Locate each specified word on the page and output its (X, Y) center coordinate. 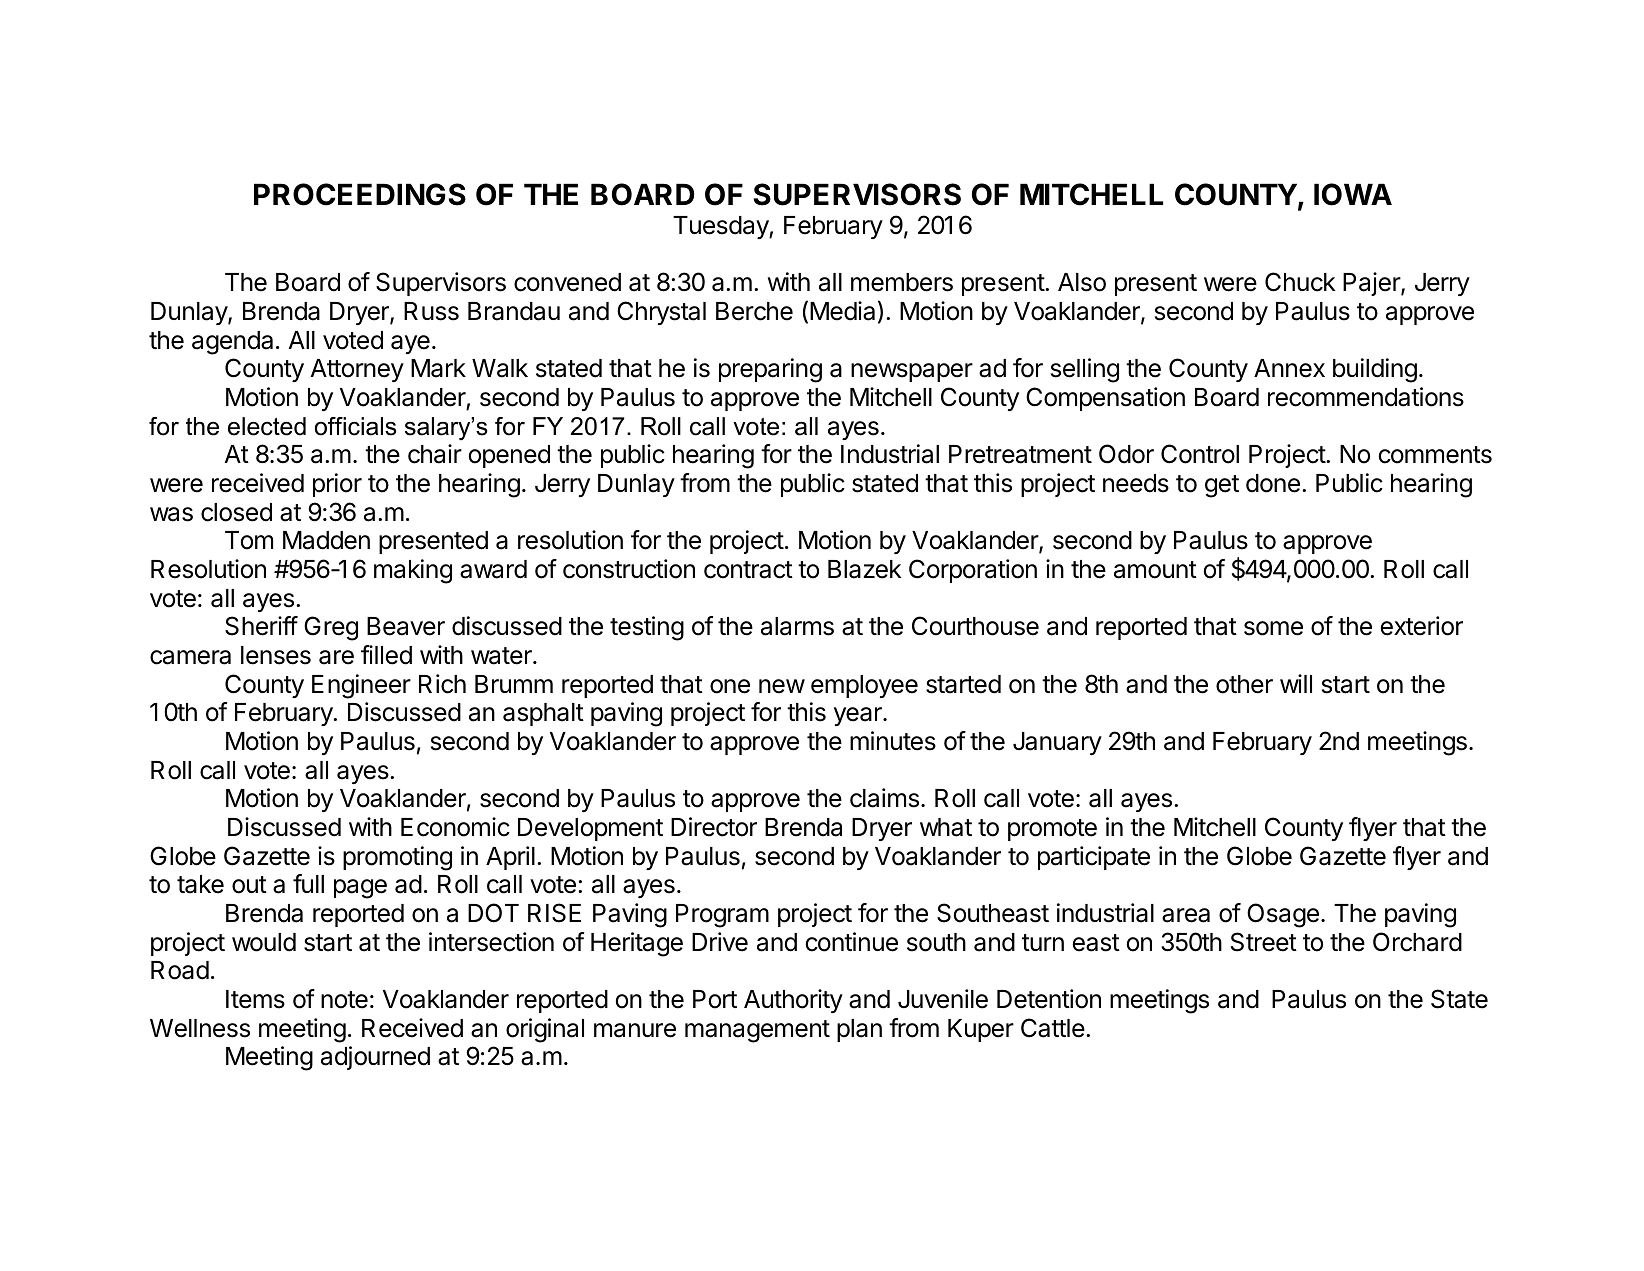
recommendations (1366, 397)
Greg (331, 628)
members (902, 282)
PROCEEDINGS (360, 194)
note (344, 1000)
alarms (797, 626)
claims (884, 798)
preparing (770, 370)
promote (1052, 830)
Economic (455, 827)
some (1273, 628)
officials (355, 426)
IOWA (1353, 194)
